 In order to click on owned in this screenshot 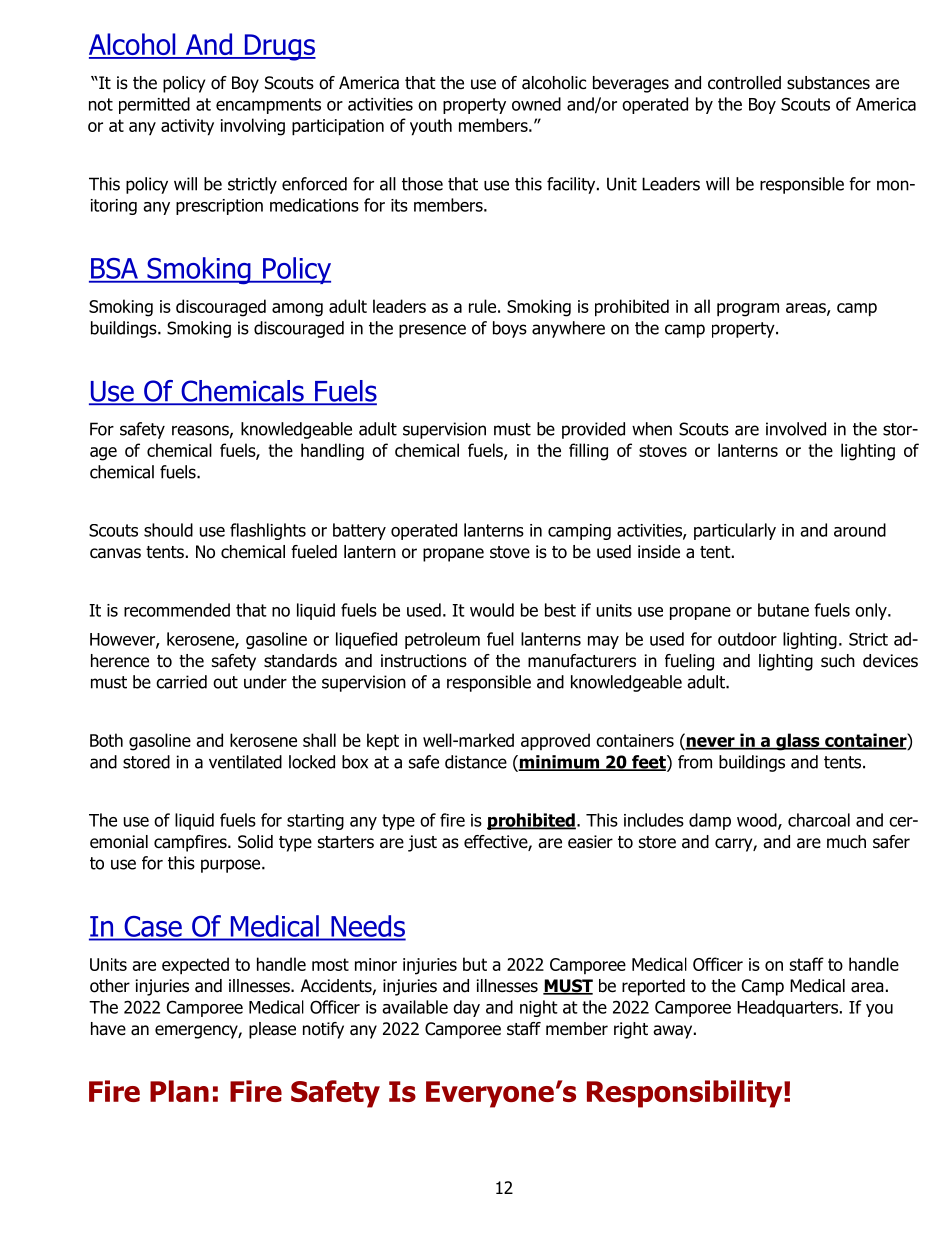, I will do `click(536, 104)`.
